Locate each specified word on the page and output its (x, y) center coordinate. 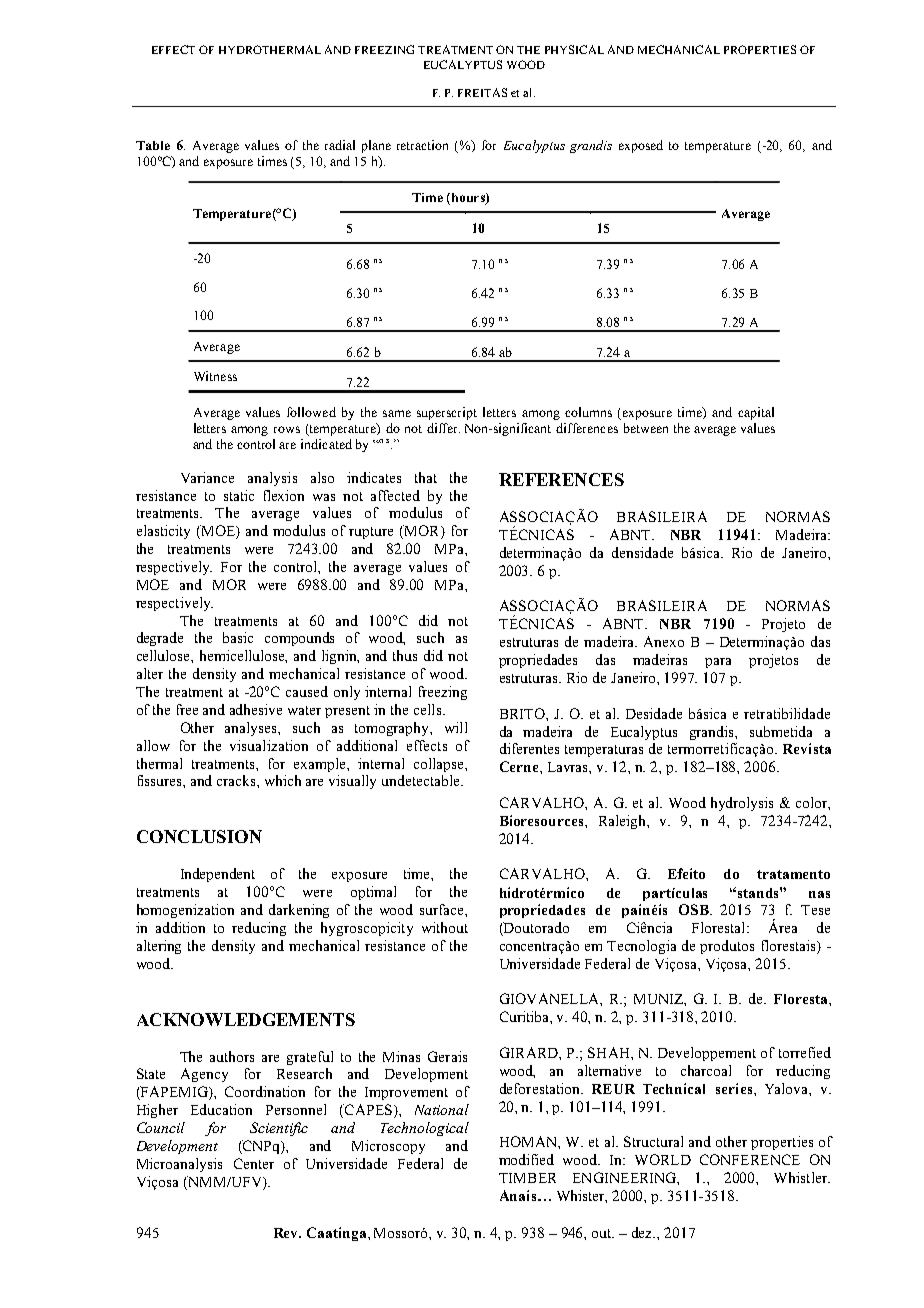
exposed (641, 146)
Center (254, 1163)
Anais (519, 1195)
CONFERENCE (750, 1159)
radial (340, 145)
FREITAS (482, 92)
